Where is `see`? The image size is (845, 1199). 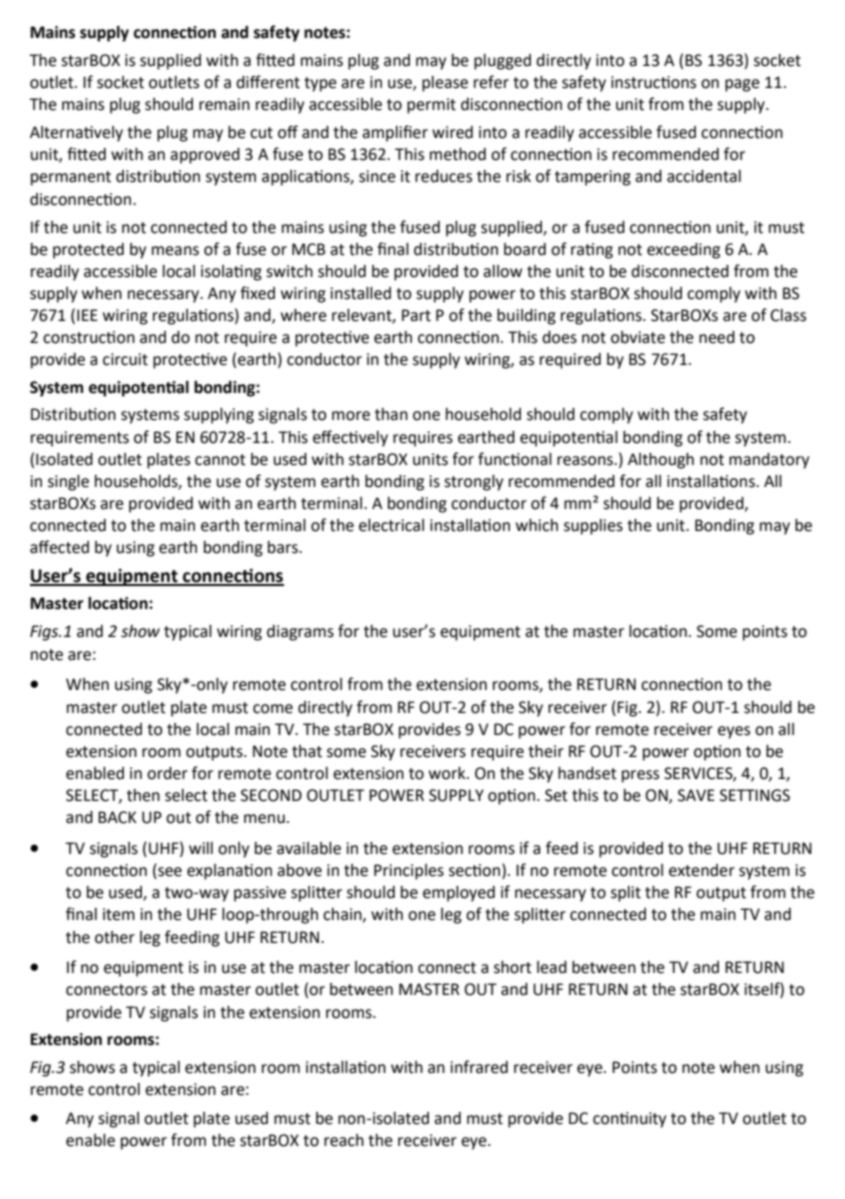
see is located at coordinates (169, 873).
